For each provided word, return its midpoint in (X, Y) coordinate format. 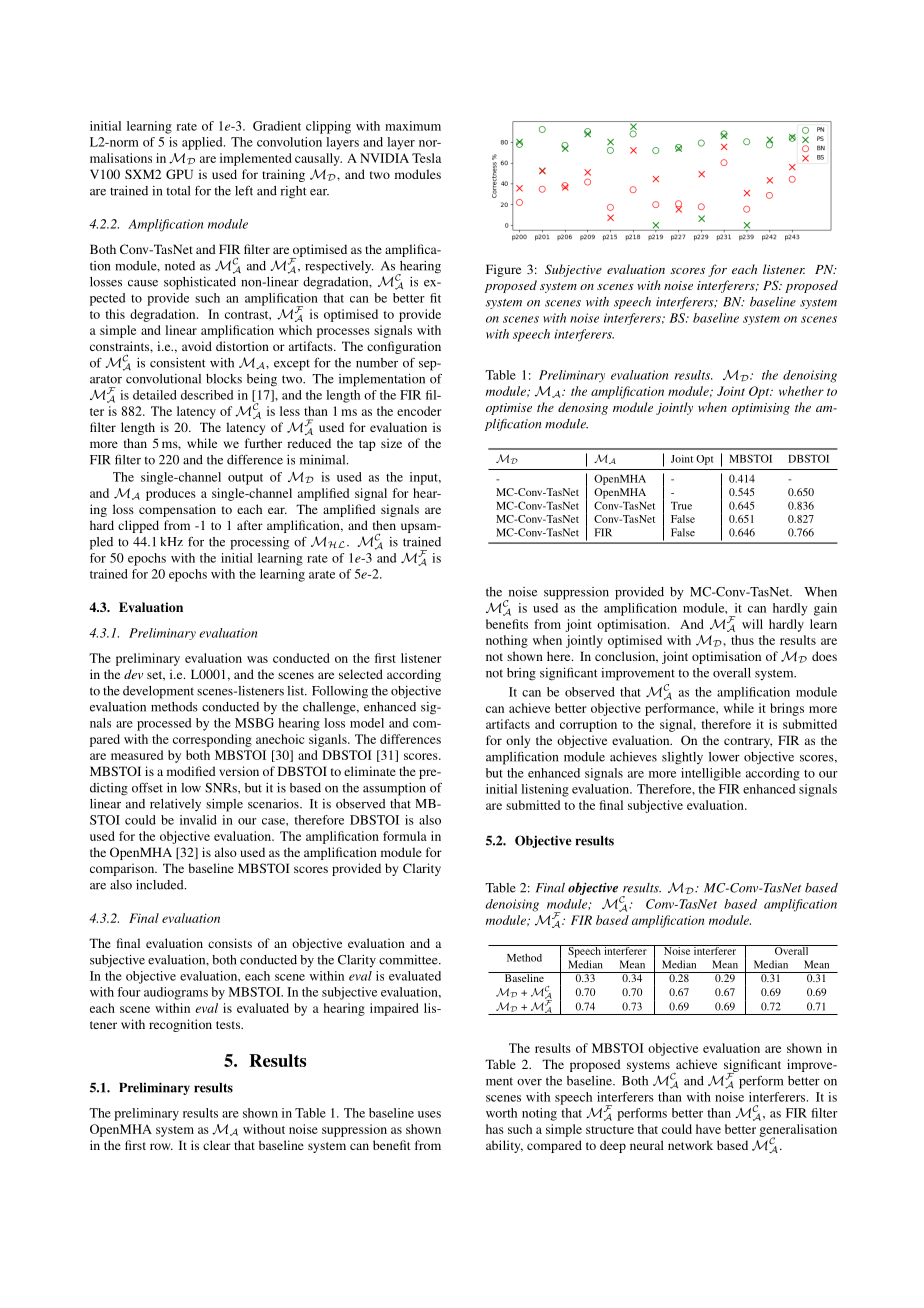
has (495, 1129)
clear (217, 1145)
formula (405, 836)
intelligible (711, 774)
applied (203, 143)
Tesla (426, 158)
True (681, 506)
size (391, 443)
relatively (175, 805)
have (708, 1129)
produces (171, 494)
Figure (503, 270)
